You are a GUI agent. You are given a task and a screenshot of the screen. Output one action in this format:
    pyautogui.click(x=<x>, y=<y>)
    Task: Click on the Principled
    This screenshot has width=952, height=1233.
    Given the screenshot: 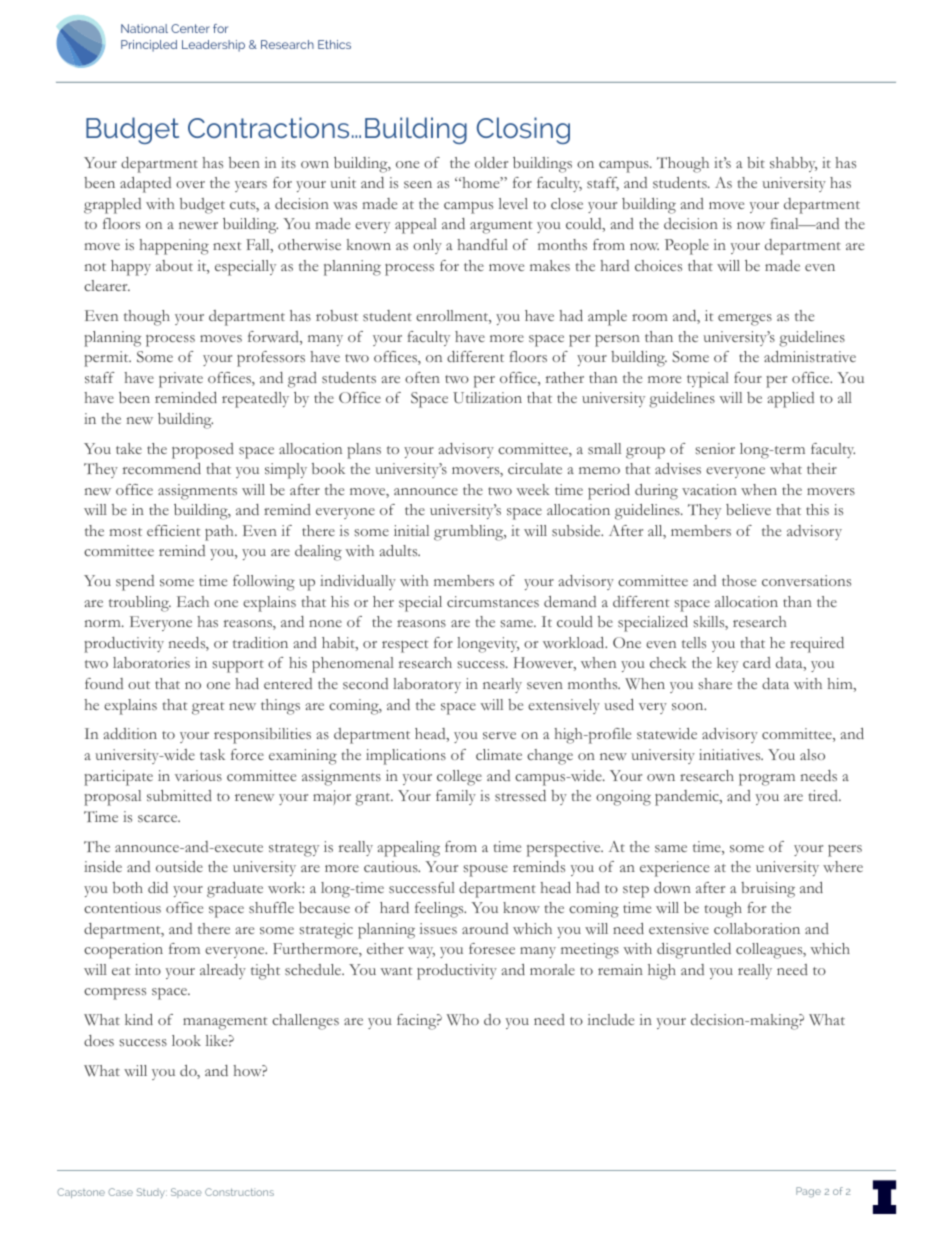 What is the action you would take?
    pyautogui.click(x=149, y=46)
